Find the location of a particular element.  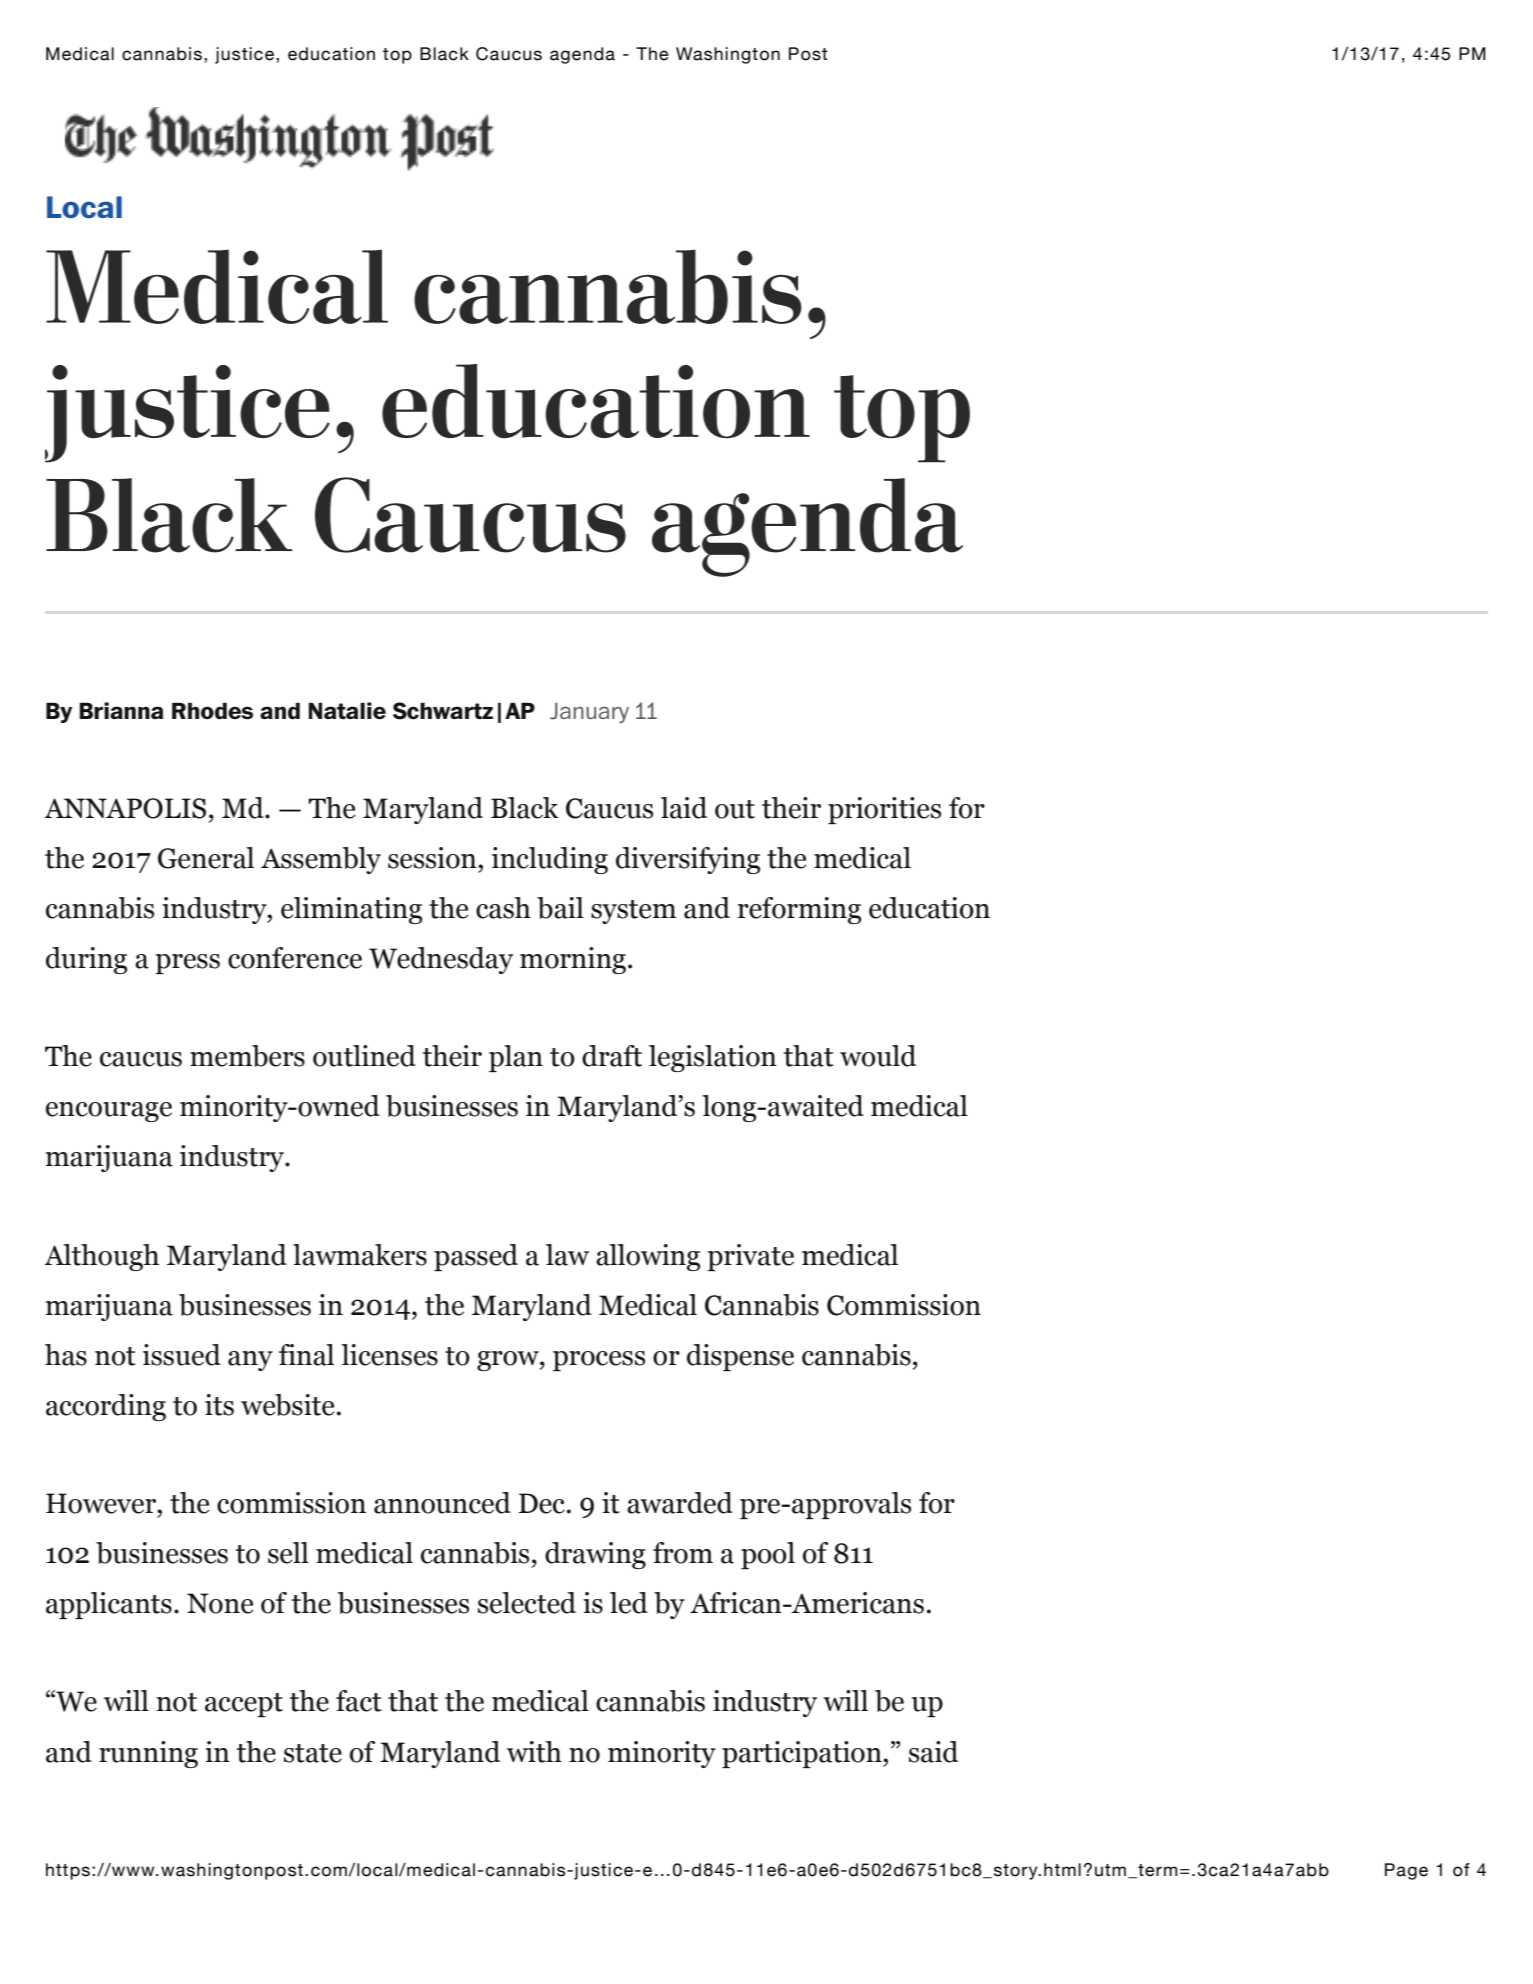

its is located at coordinates (219, 1405).
